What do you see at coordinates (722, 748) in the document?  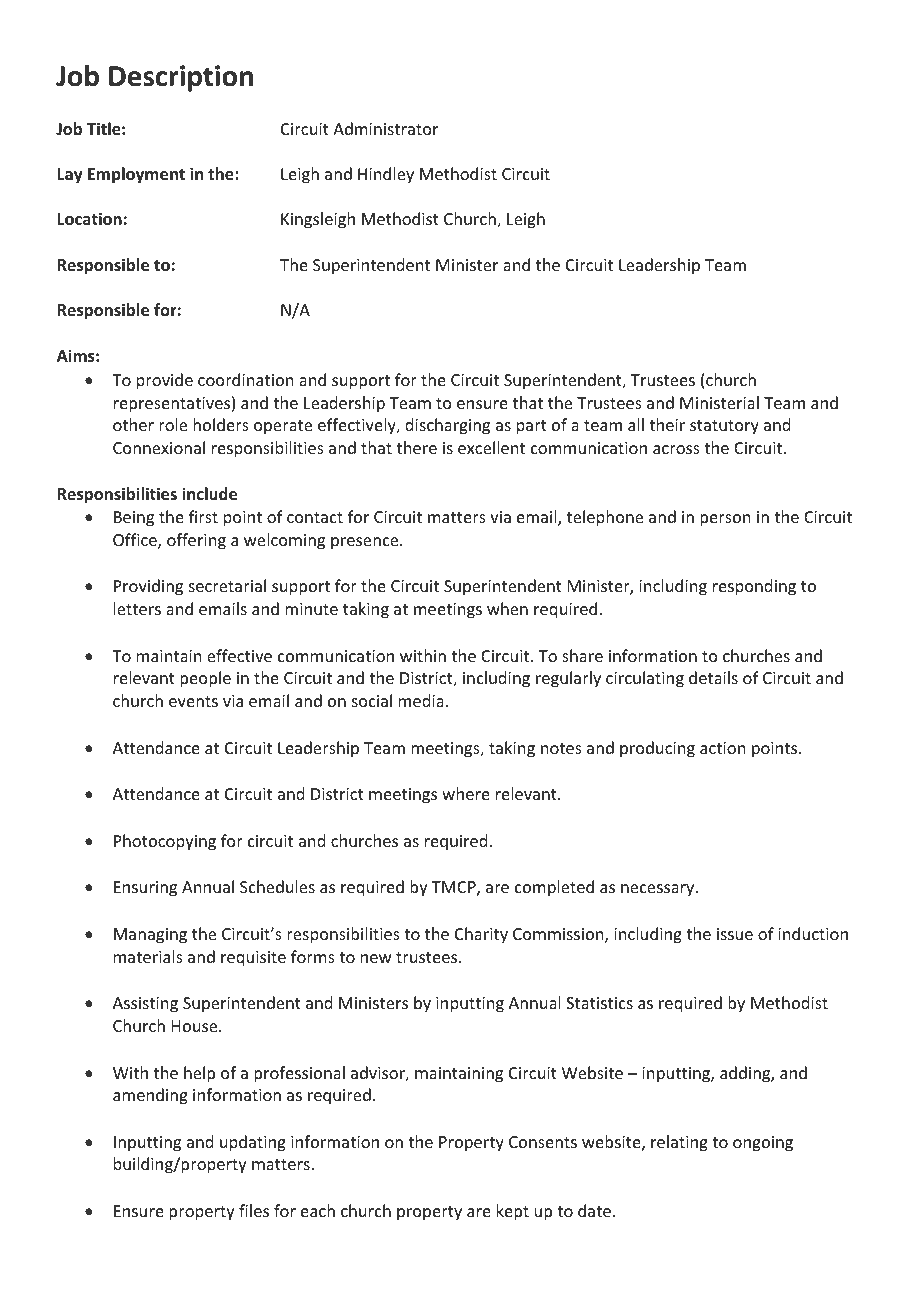 I see `action` at bounding box center [722, 748].
